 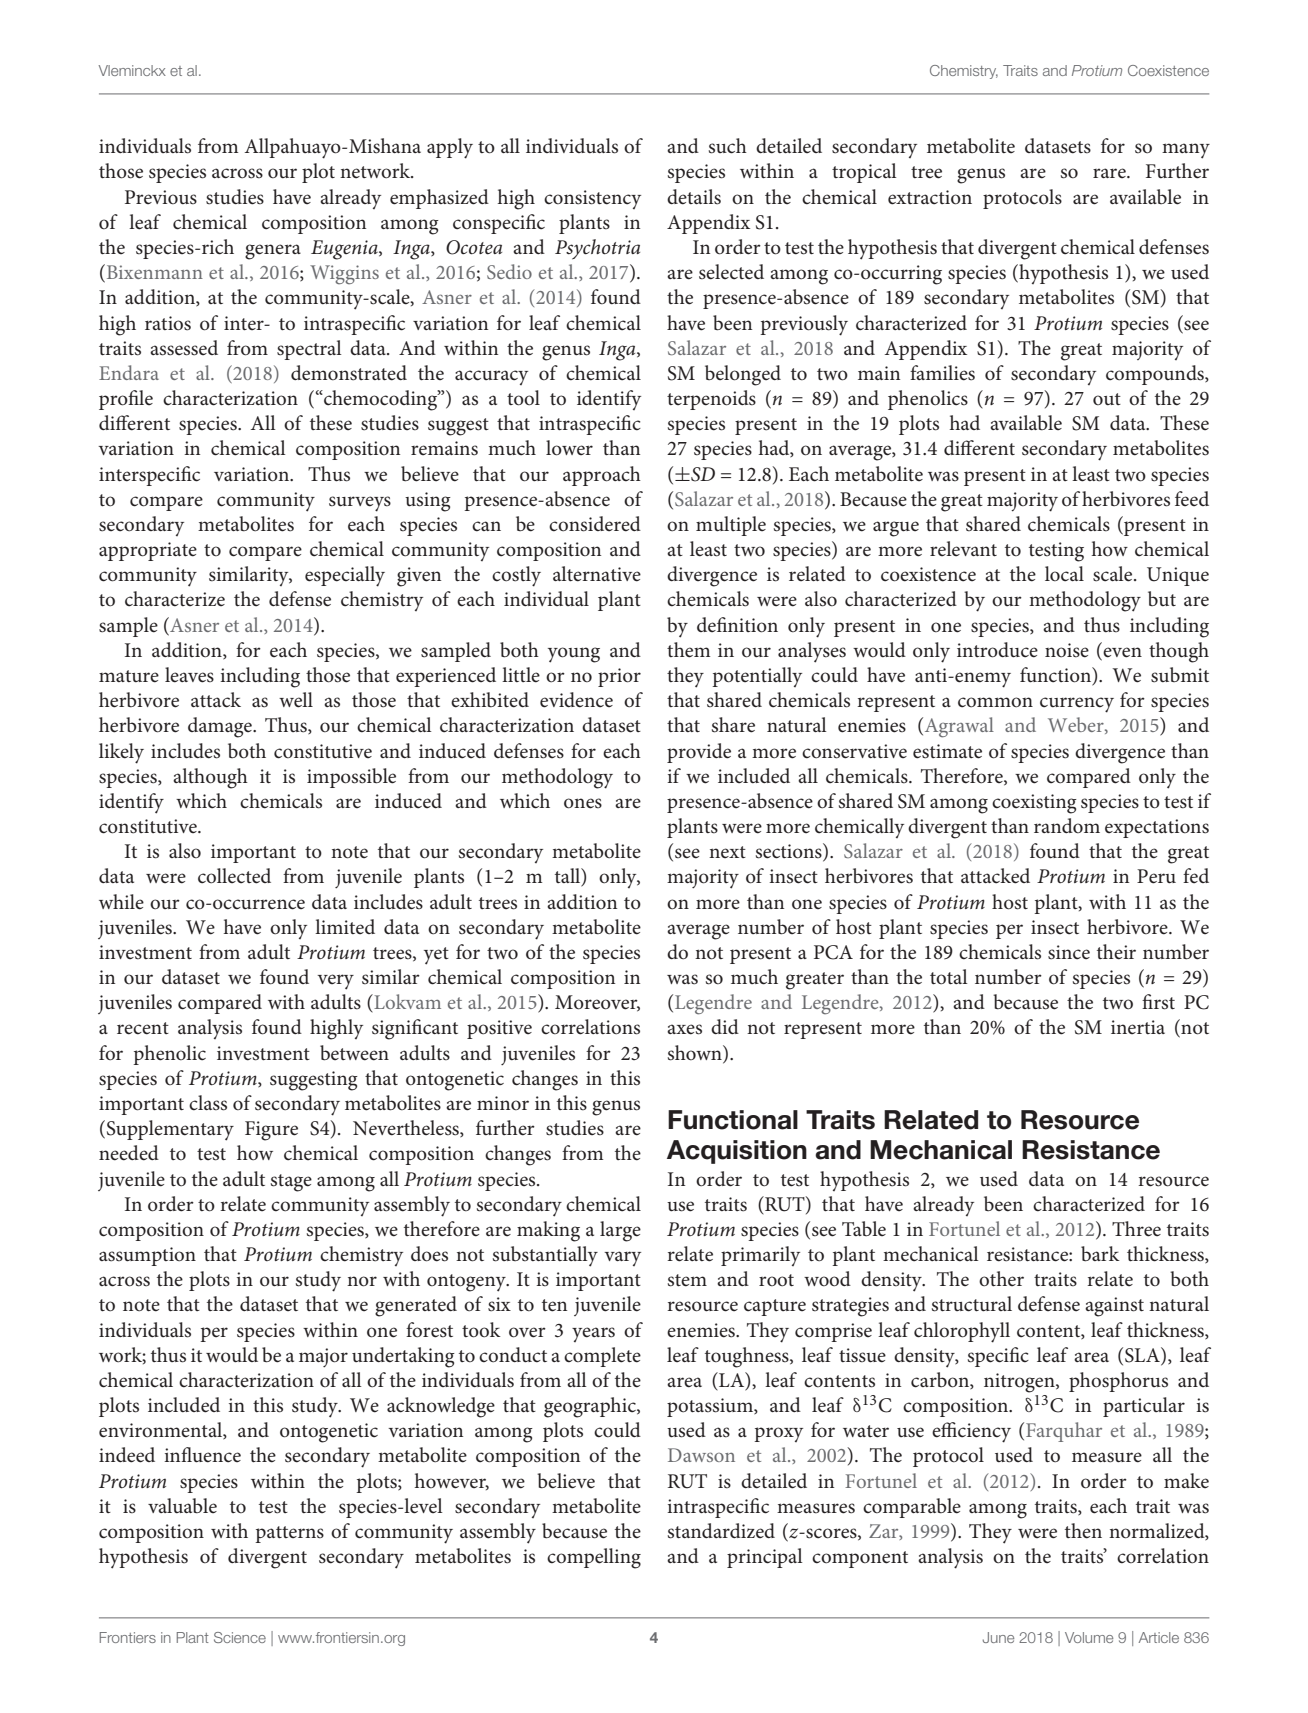 I want to click on Volume, so click(x=1089, y=1637).
